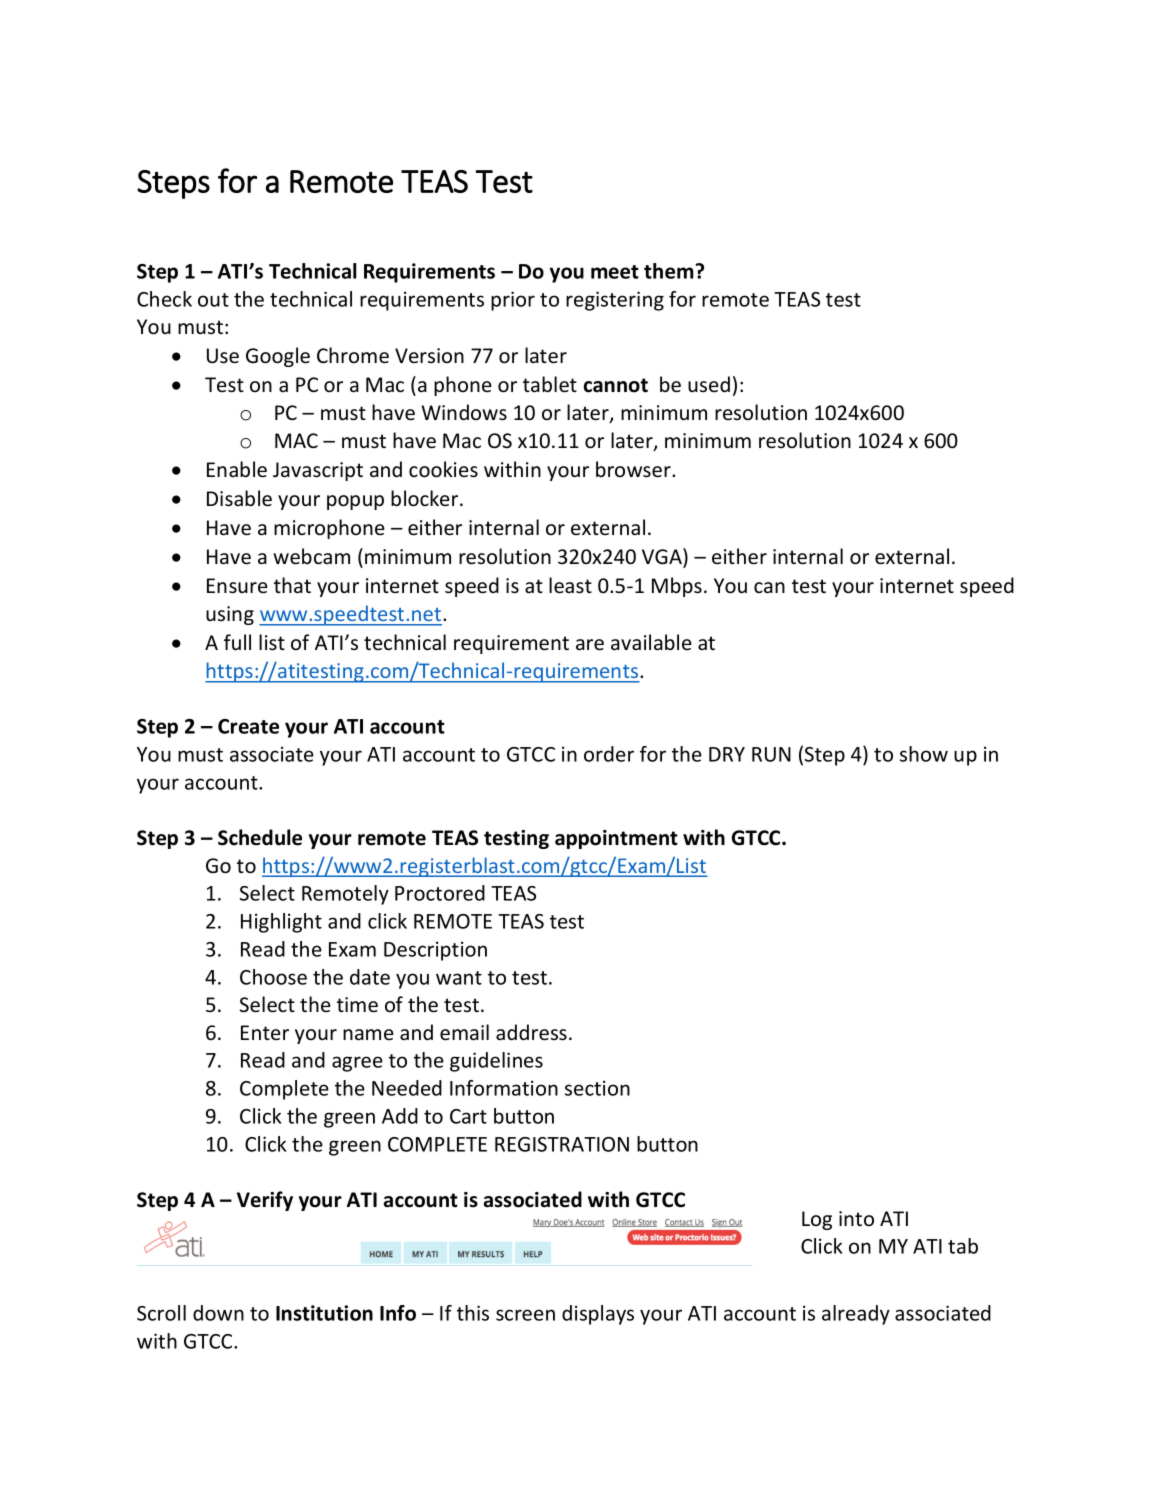  What do you see at coordinates (817, 1220) in the page?
I see `Log` at bounding box center [817, 1220].
